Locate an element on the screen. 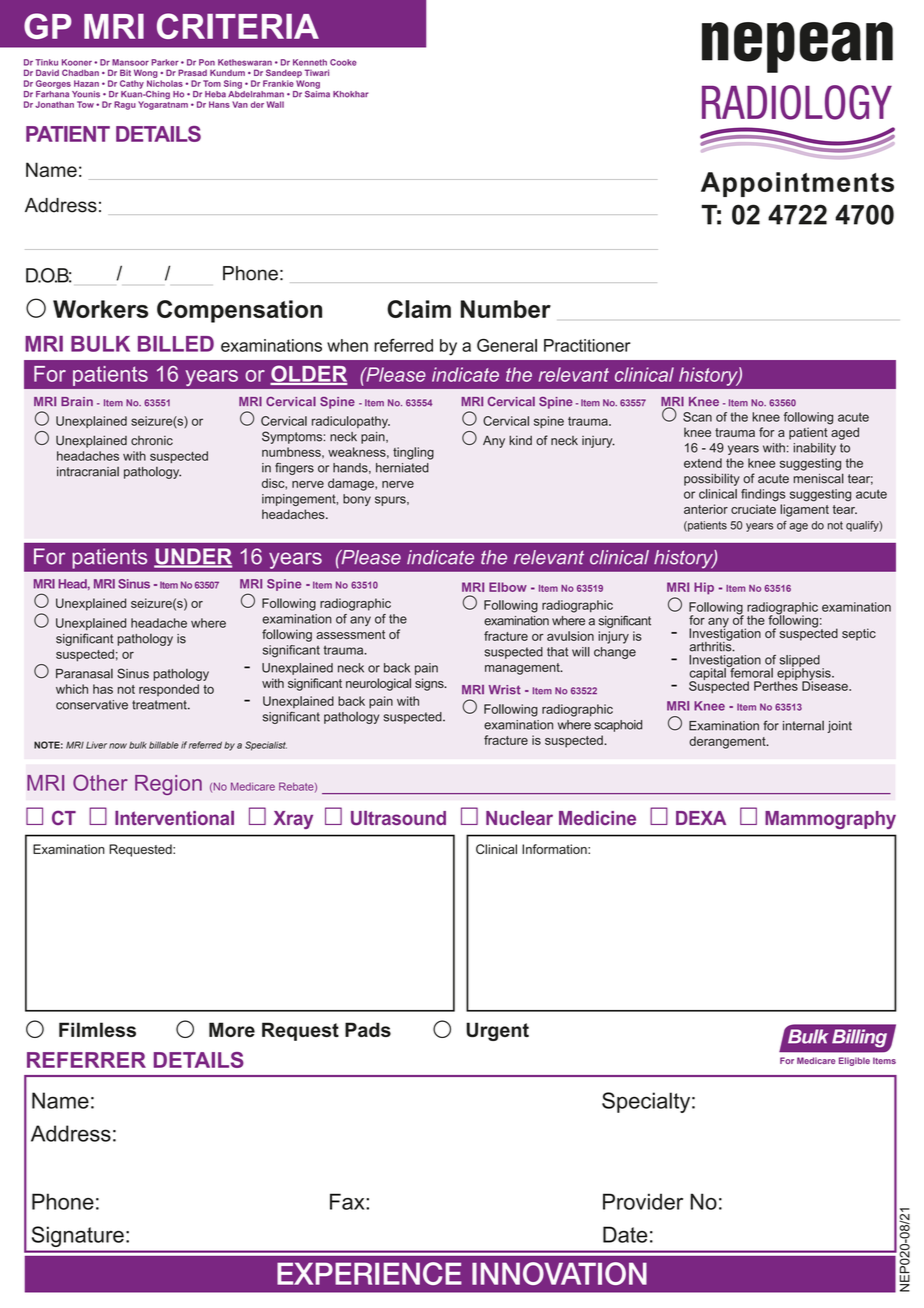 The image size is (924, 1308). Signature is located at coordinates (78, 1236).
